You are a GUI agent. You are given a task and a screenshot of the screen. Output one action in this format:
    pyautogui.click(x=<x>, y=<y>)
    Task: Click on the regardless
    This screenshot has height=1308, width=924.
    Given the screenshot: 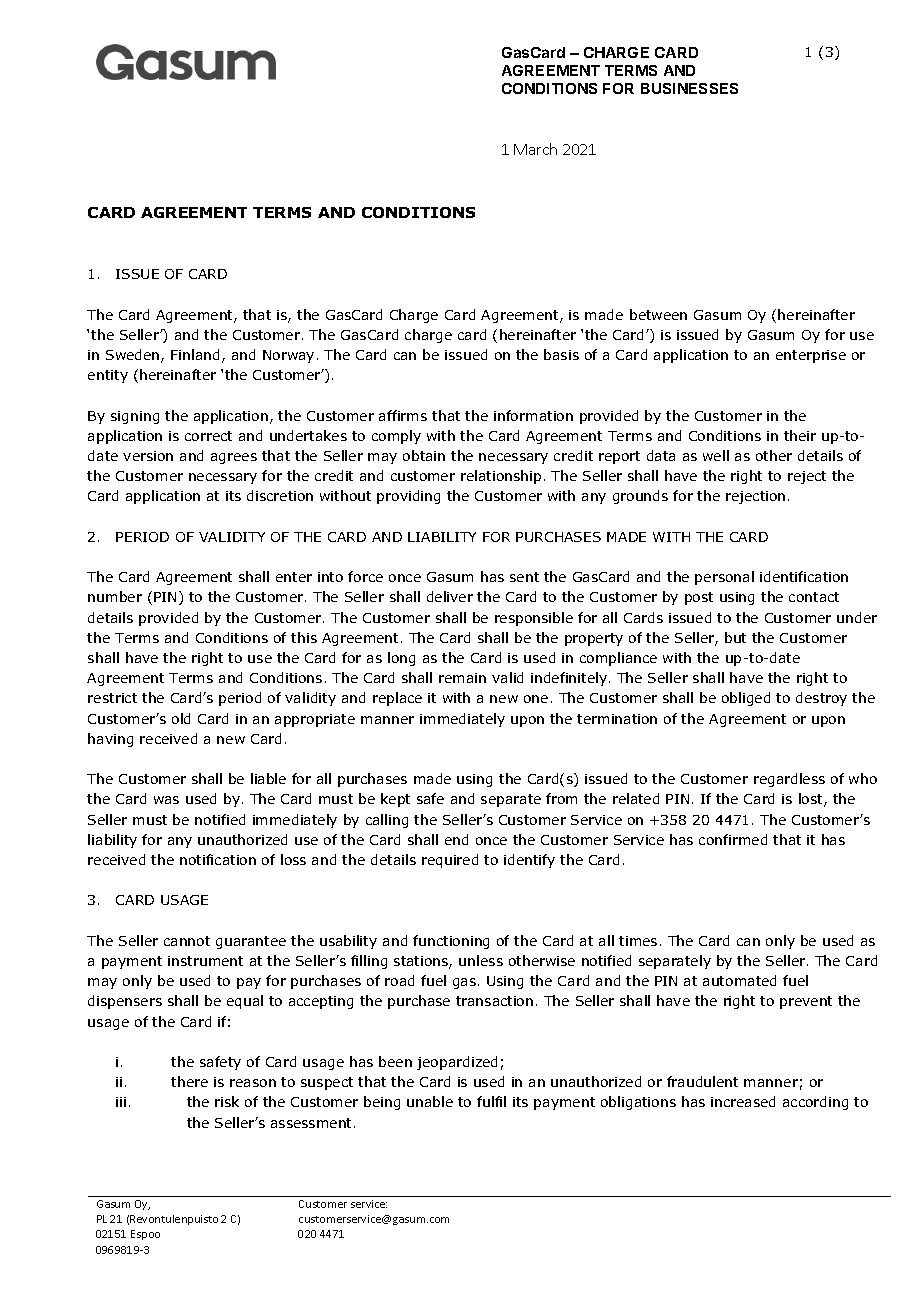 What is the action you would take?
    pyautogui.click(x=789, y=780)
